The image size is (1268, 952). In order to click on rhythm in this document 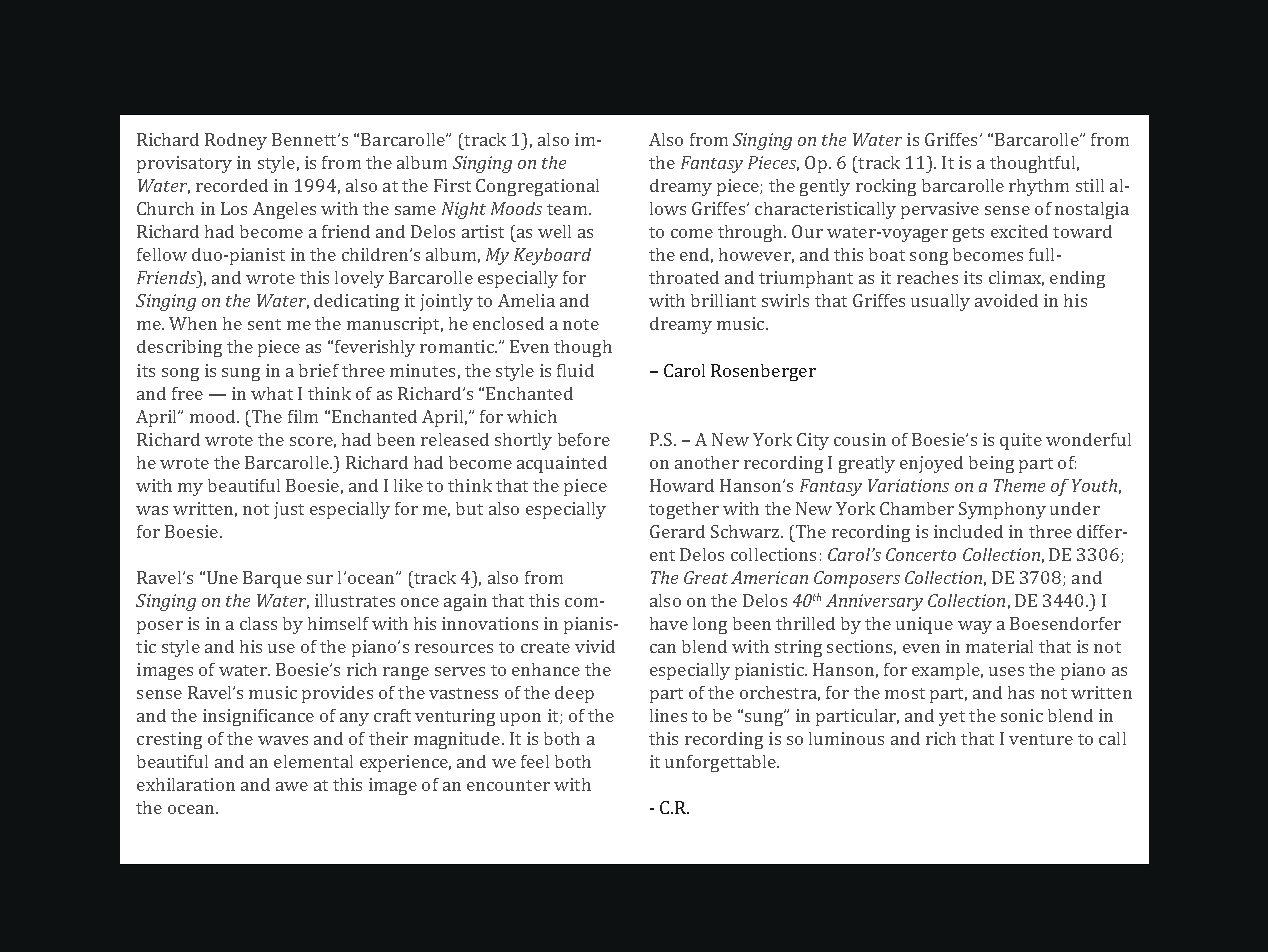, I will do `click(1039, 187)`.
